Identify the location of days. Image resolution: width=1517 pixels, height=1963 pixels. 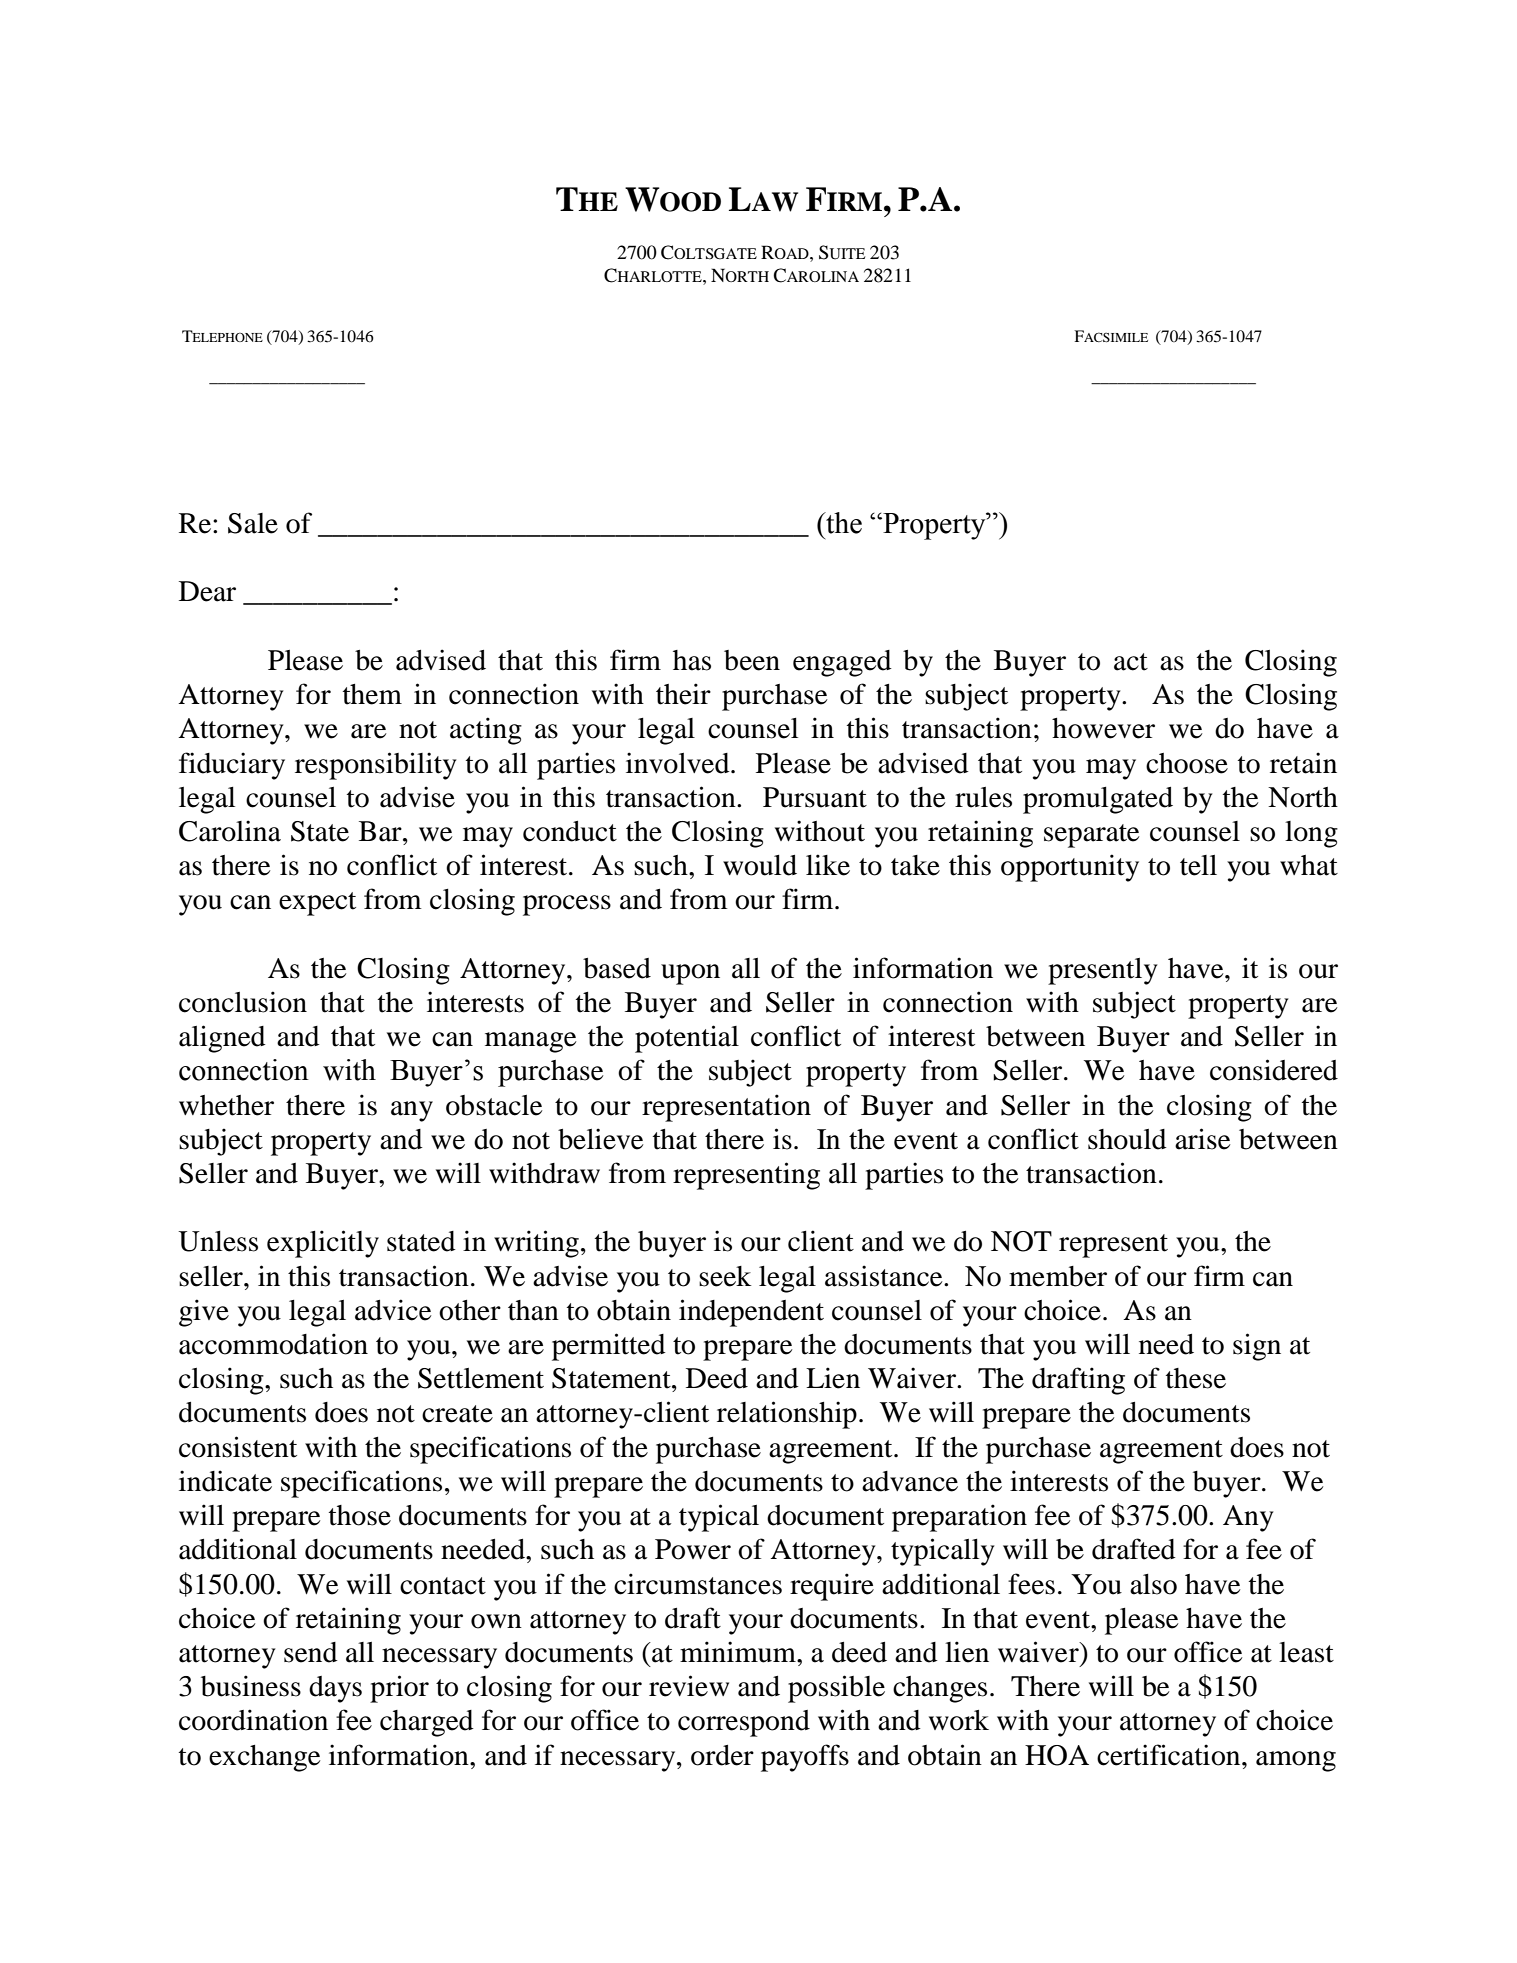
(335, 1689).
